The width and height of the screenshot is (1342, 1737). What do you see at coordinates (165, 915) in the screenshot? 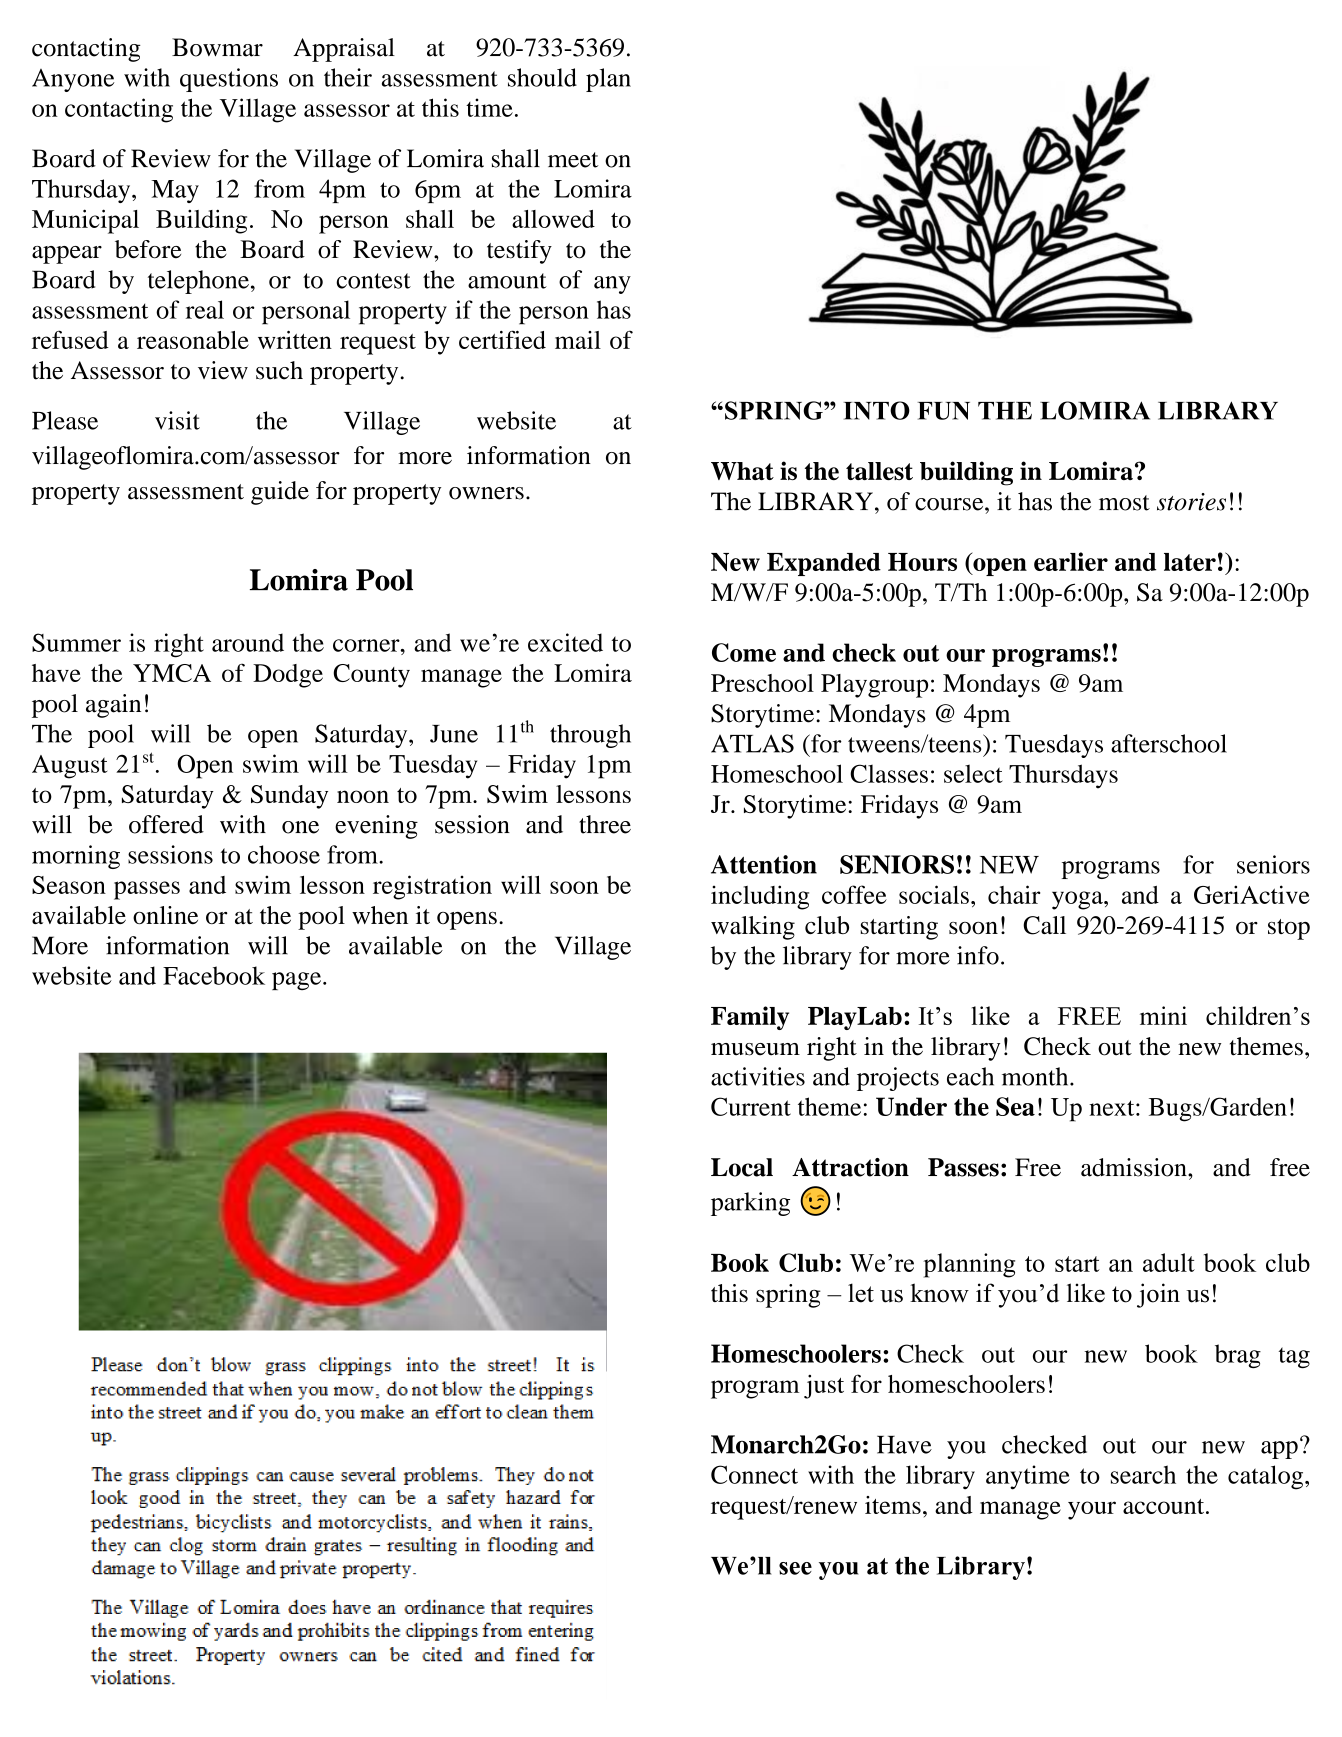
I see `online` at bounding box center [165, 915].
